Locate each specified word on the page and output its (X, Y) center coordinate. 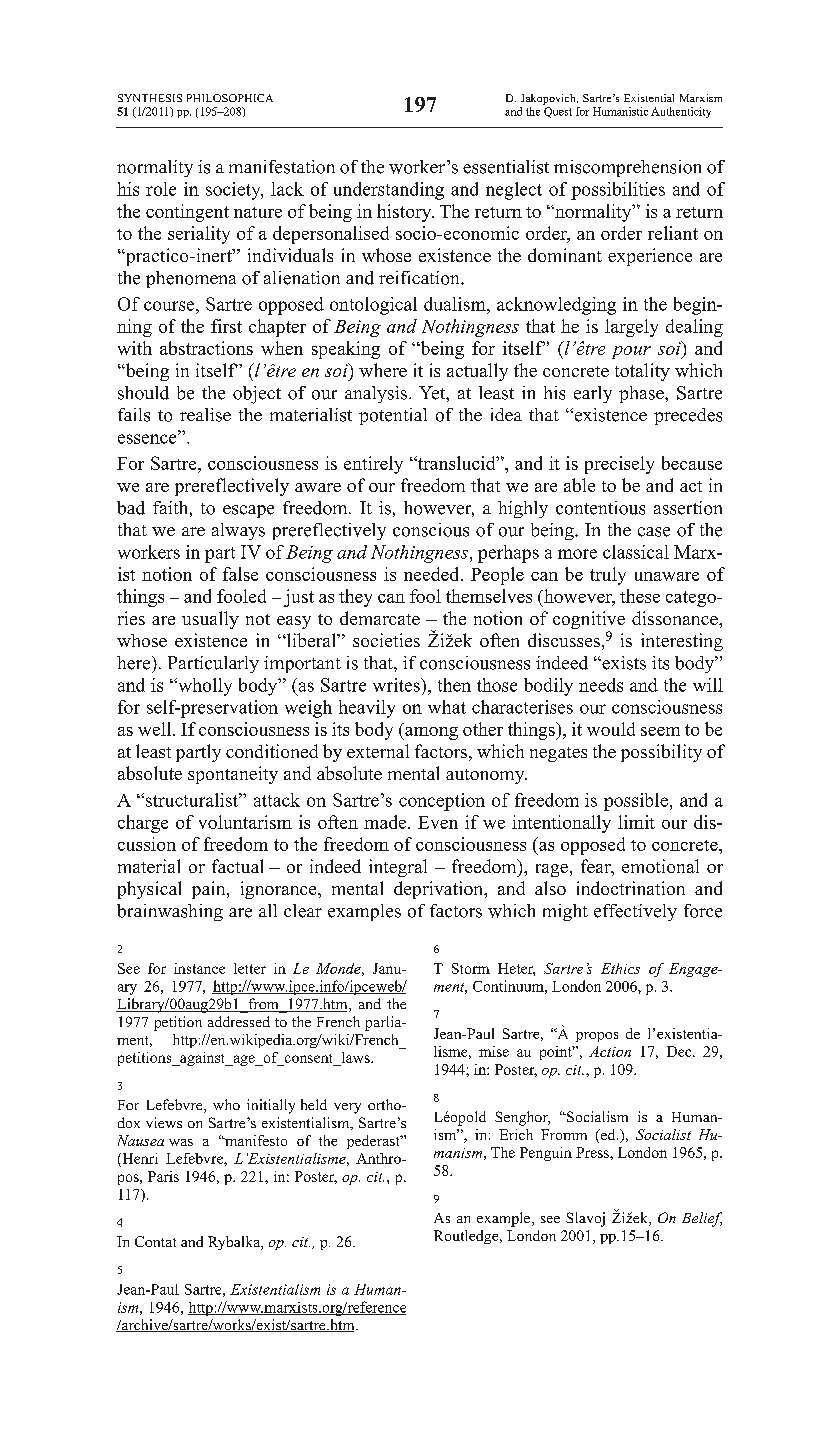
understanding (389, 191)
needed (433, 574)
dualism (456, 304)
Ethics (620, 968)
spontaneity (233, 775)
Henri (139, 1160)
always (238, 531)
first (226, 326)
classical (636, 552)
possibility (661, 753)
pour (631, 352)
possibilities (618, 191)
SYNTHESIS (150, 98)
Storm (471, 968)
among (430, 733)
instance (199, 968)
